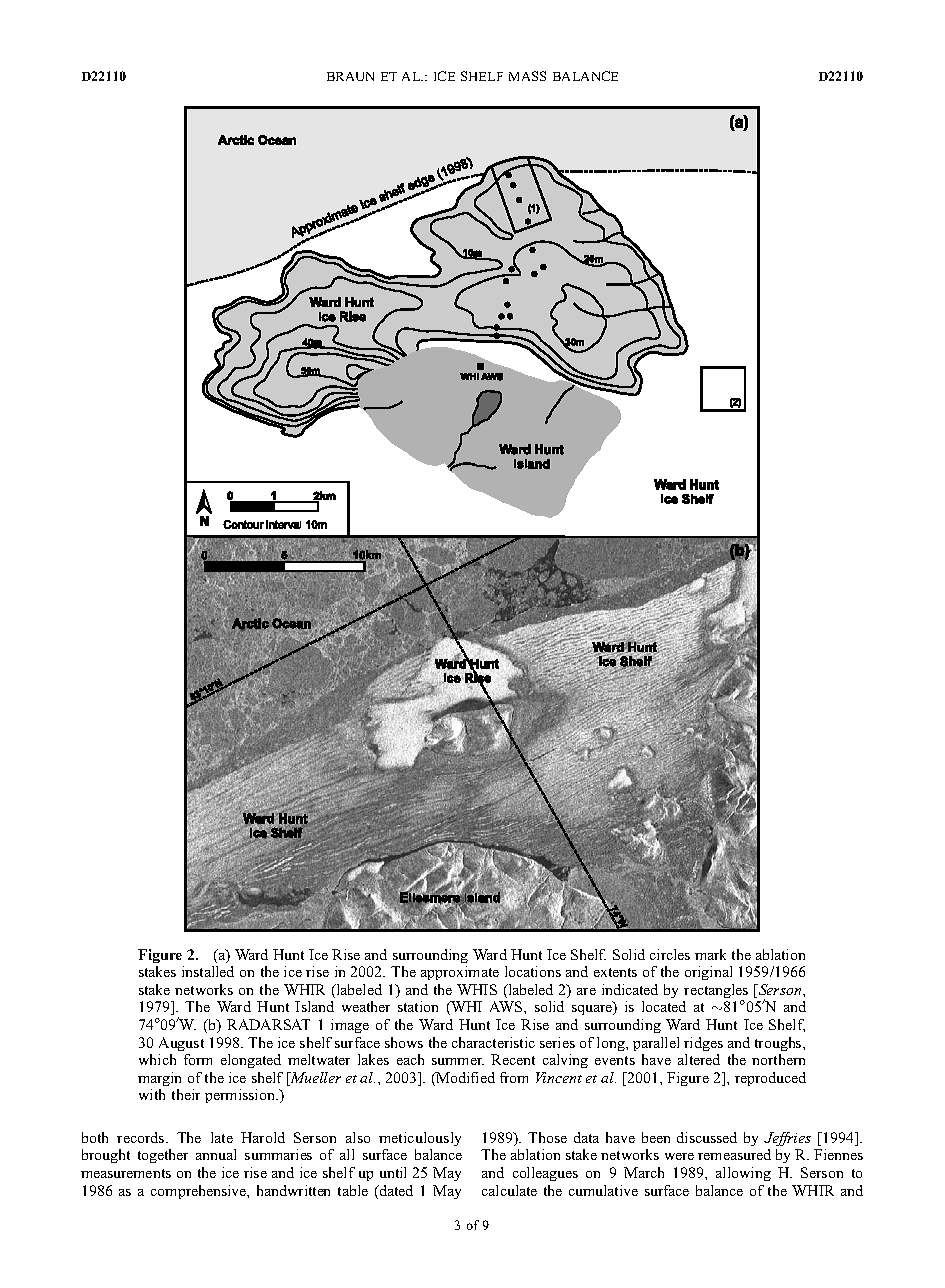 This screenshot has width=945, height=1288. Describe the element at coordinates (208, 971) in the screenshot. I see `installed` at that location.
